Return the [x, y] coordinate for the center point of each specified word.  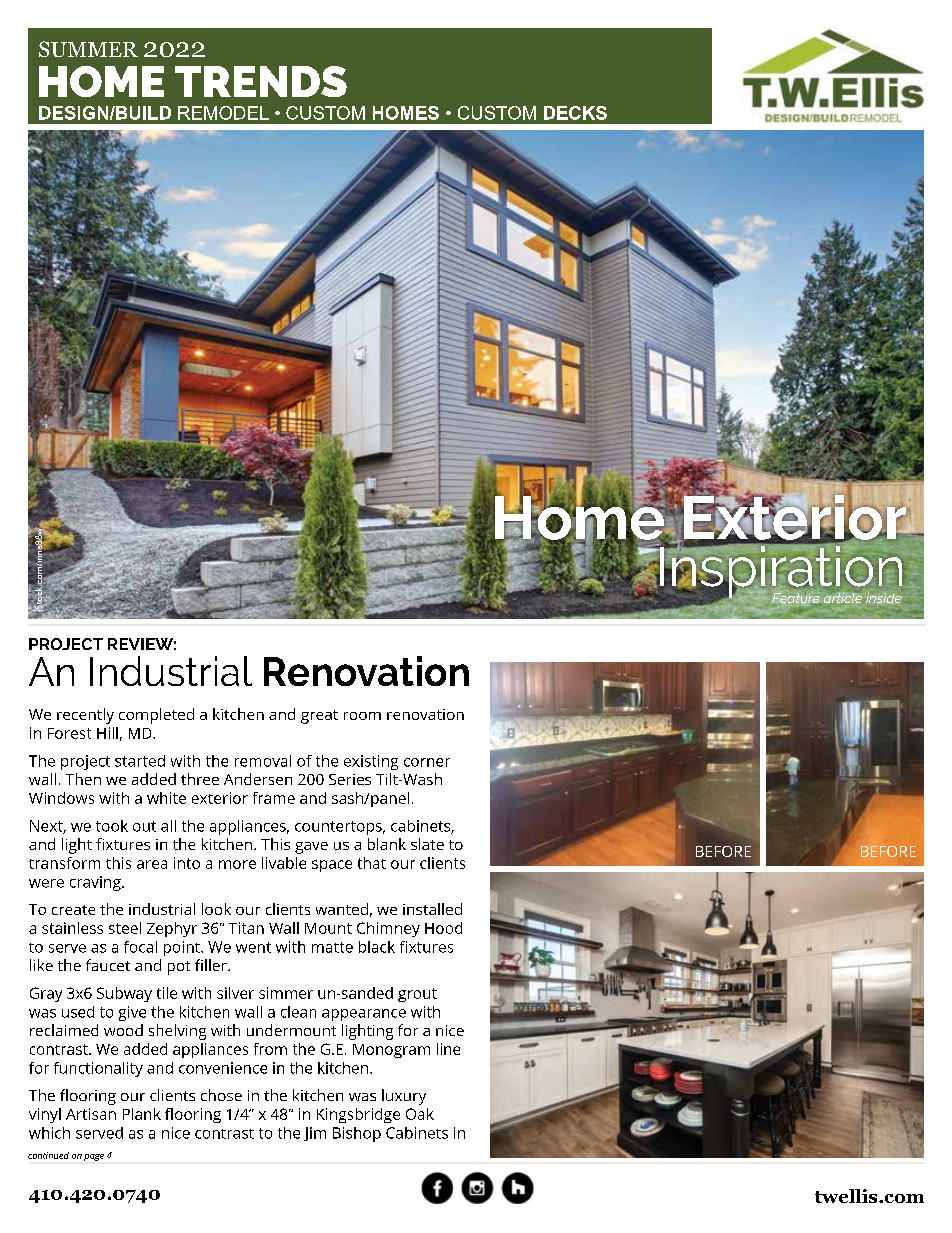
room [362, 716]
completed [156, 716]
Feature [795, 598]
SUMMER [88, 49]
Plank [142, 1114]
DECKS [575, 113]
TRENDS [261, 81]
